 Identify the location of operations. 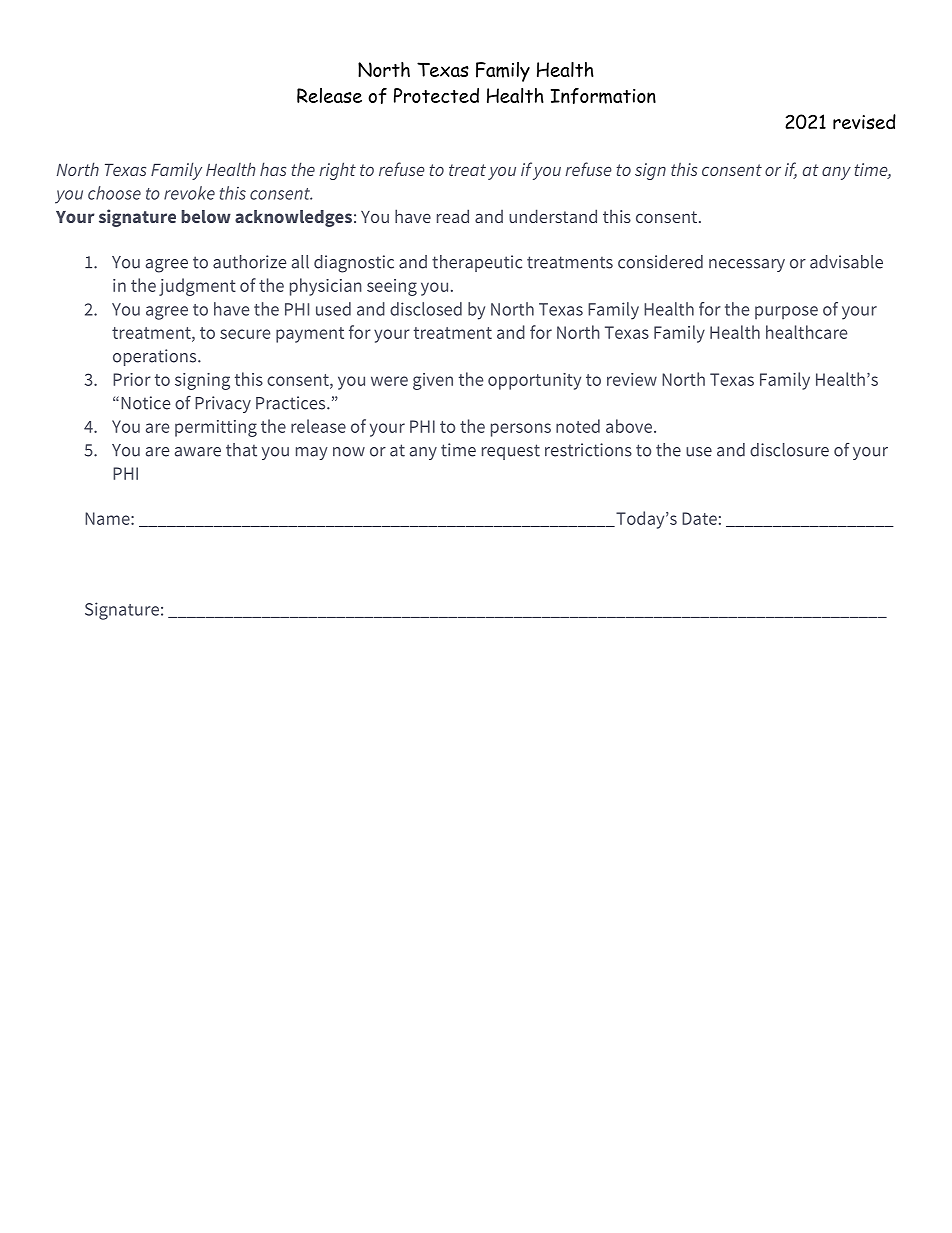
(156, 357).
